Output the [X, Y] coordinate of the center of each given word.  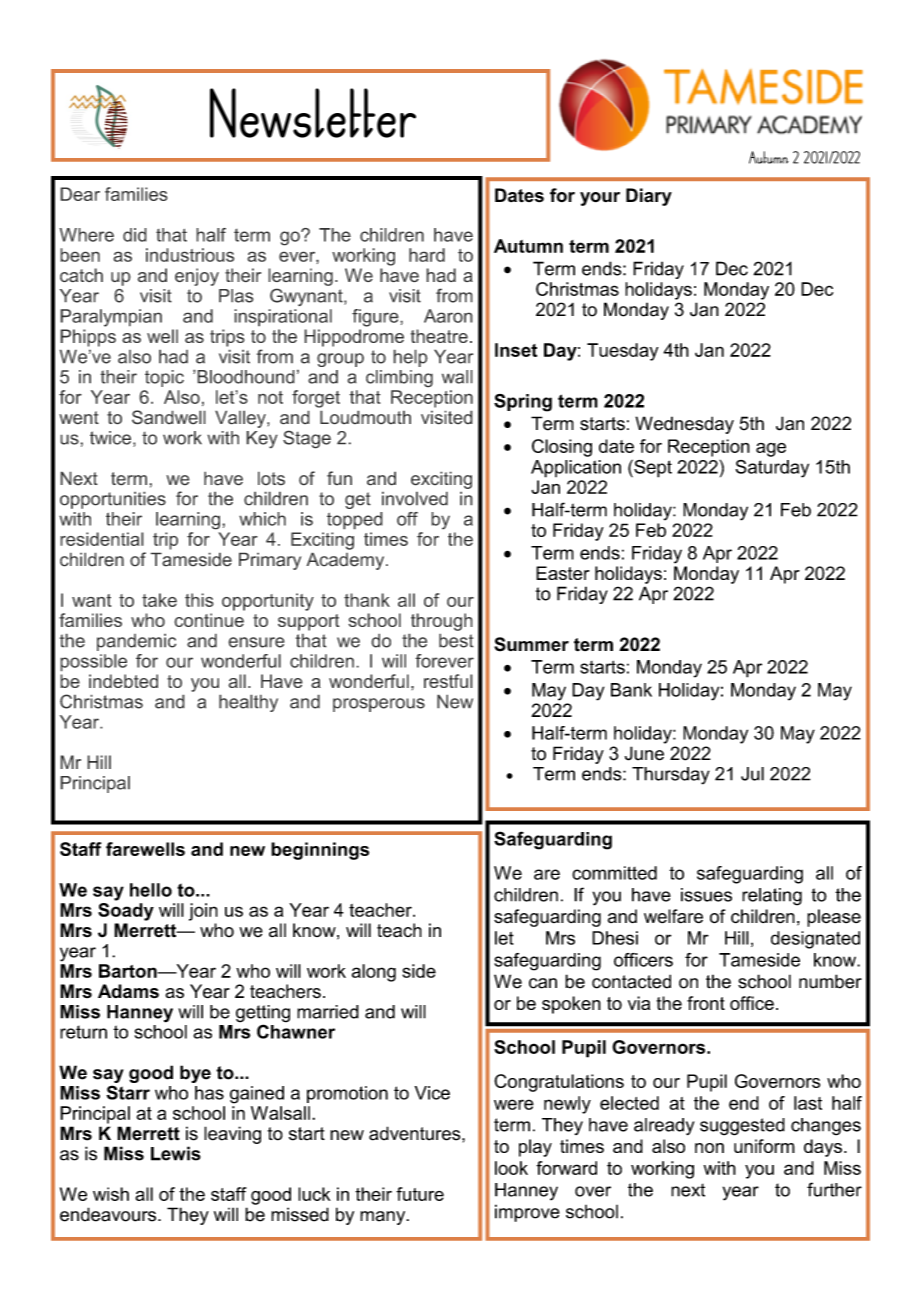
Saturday [772, 469]
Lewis [176, 1153]
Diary [649, 197]
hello [151, 890]
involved [415, 498]
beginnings [320, 851]
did [135, 235]
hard [427, 255]
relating [772, 897]
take [159, 600]
